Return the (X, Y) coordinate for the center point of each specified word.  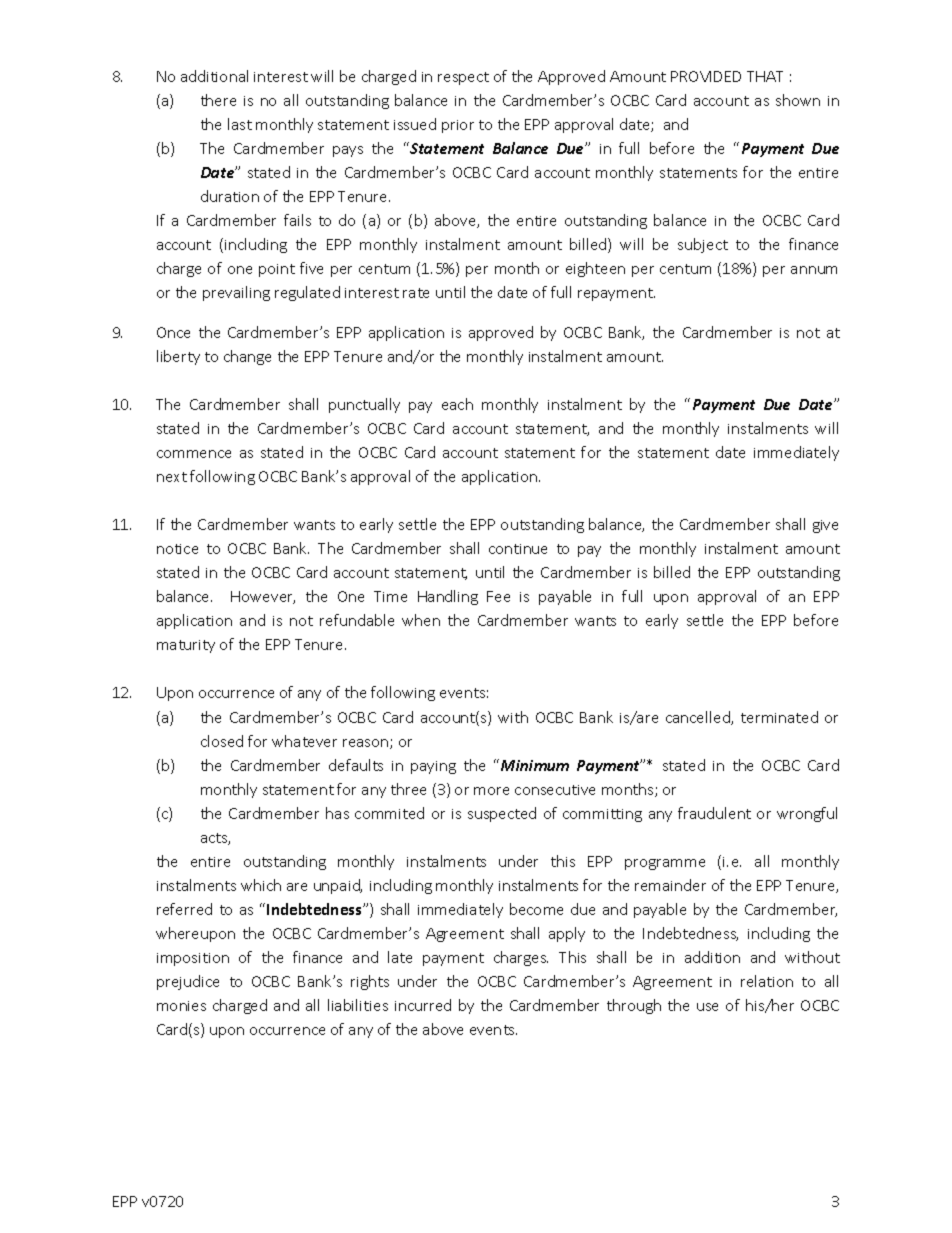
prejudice (188, 982)
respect (463, 78)
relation (767, 981)
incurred (423, 1005)
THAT (765, 76)
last (240, 124)
